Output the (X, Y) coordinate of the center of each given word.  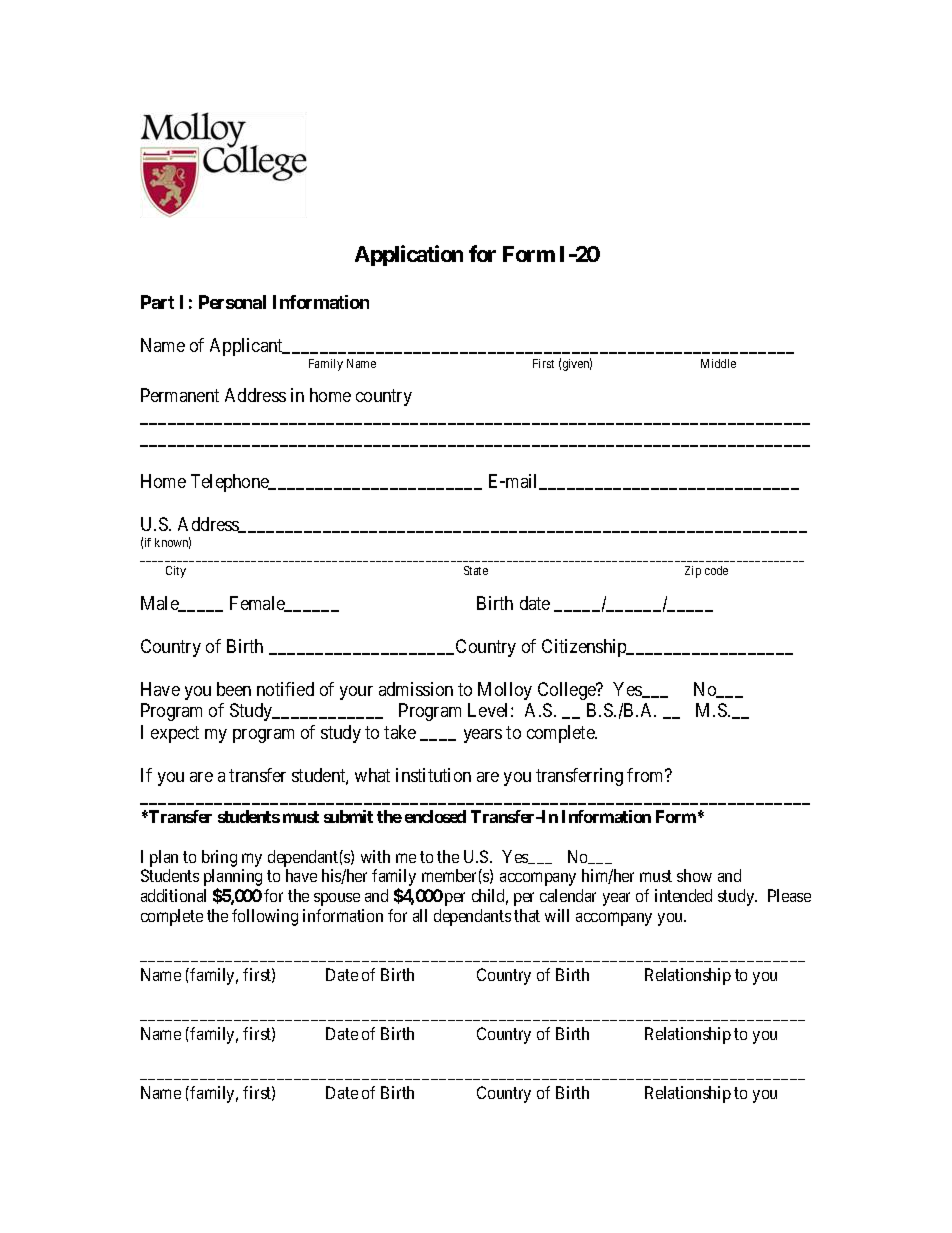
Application (409, 255)
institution (433, 775)
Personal (232, 302)
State (476, 570)
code (716, 570)
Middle (718, 363)
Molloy (505, 691)
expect (175, 734)
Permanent (180, 395)
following (265, 917)
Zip (693, 572)
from (647, 775)
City (176, 572)
